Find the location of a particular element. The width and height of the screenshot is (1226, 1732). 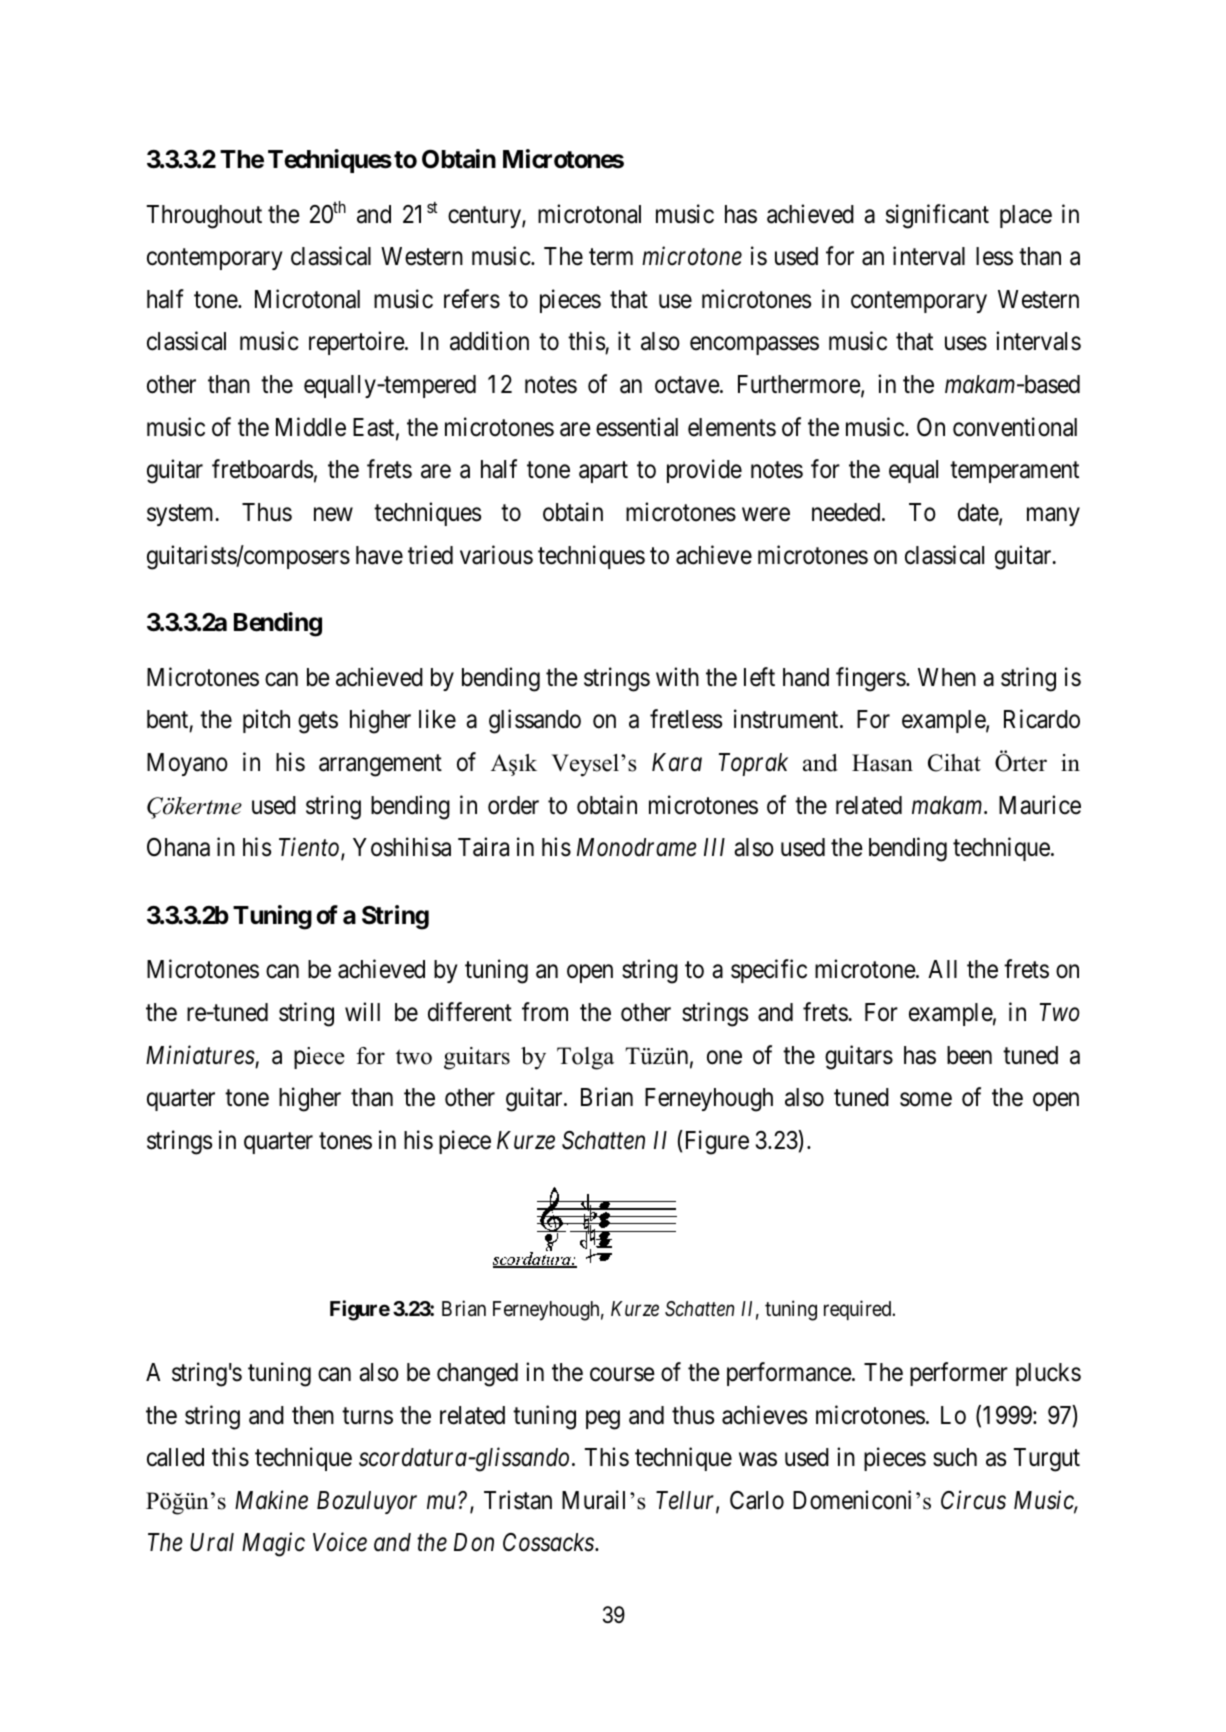

Kara is located at coordinates (677, 762).
